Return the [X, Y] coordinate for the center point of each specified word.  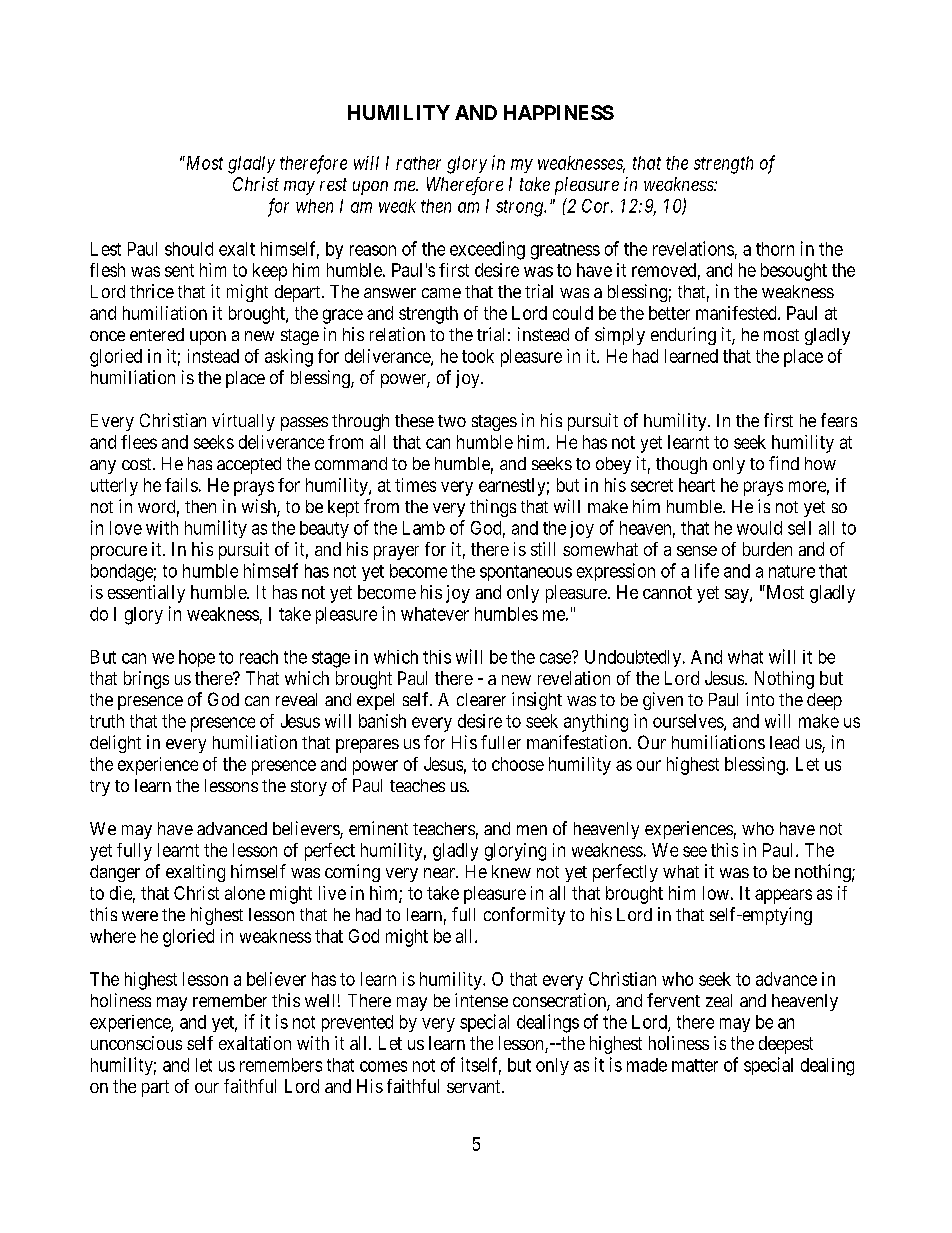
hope [197, 658]
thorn [775, 249]
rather [418, 163]
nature [792, 571]
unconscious [136, 1043]
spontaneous [526, 573]
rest [333, 184]
